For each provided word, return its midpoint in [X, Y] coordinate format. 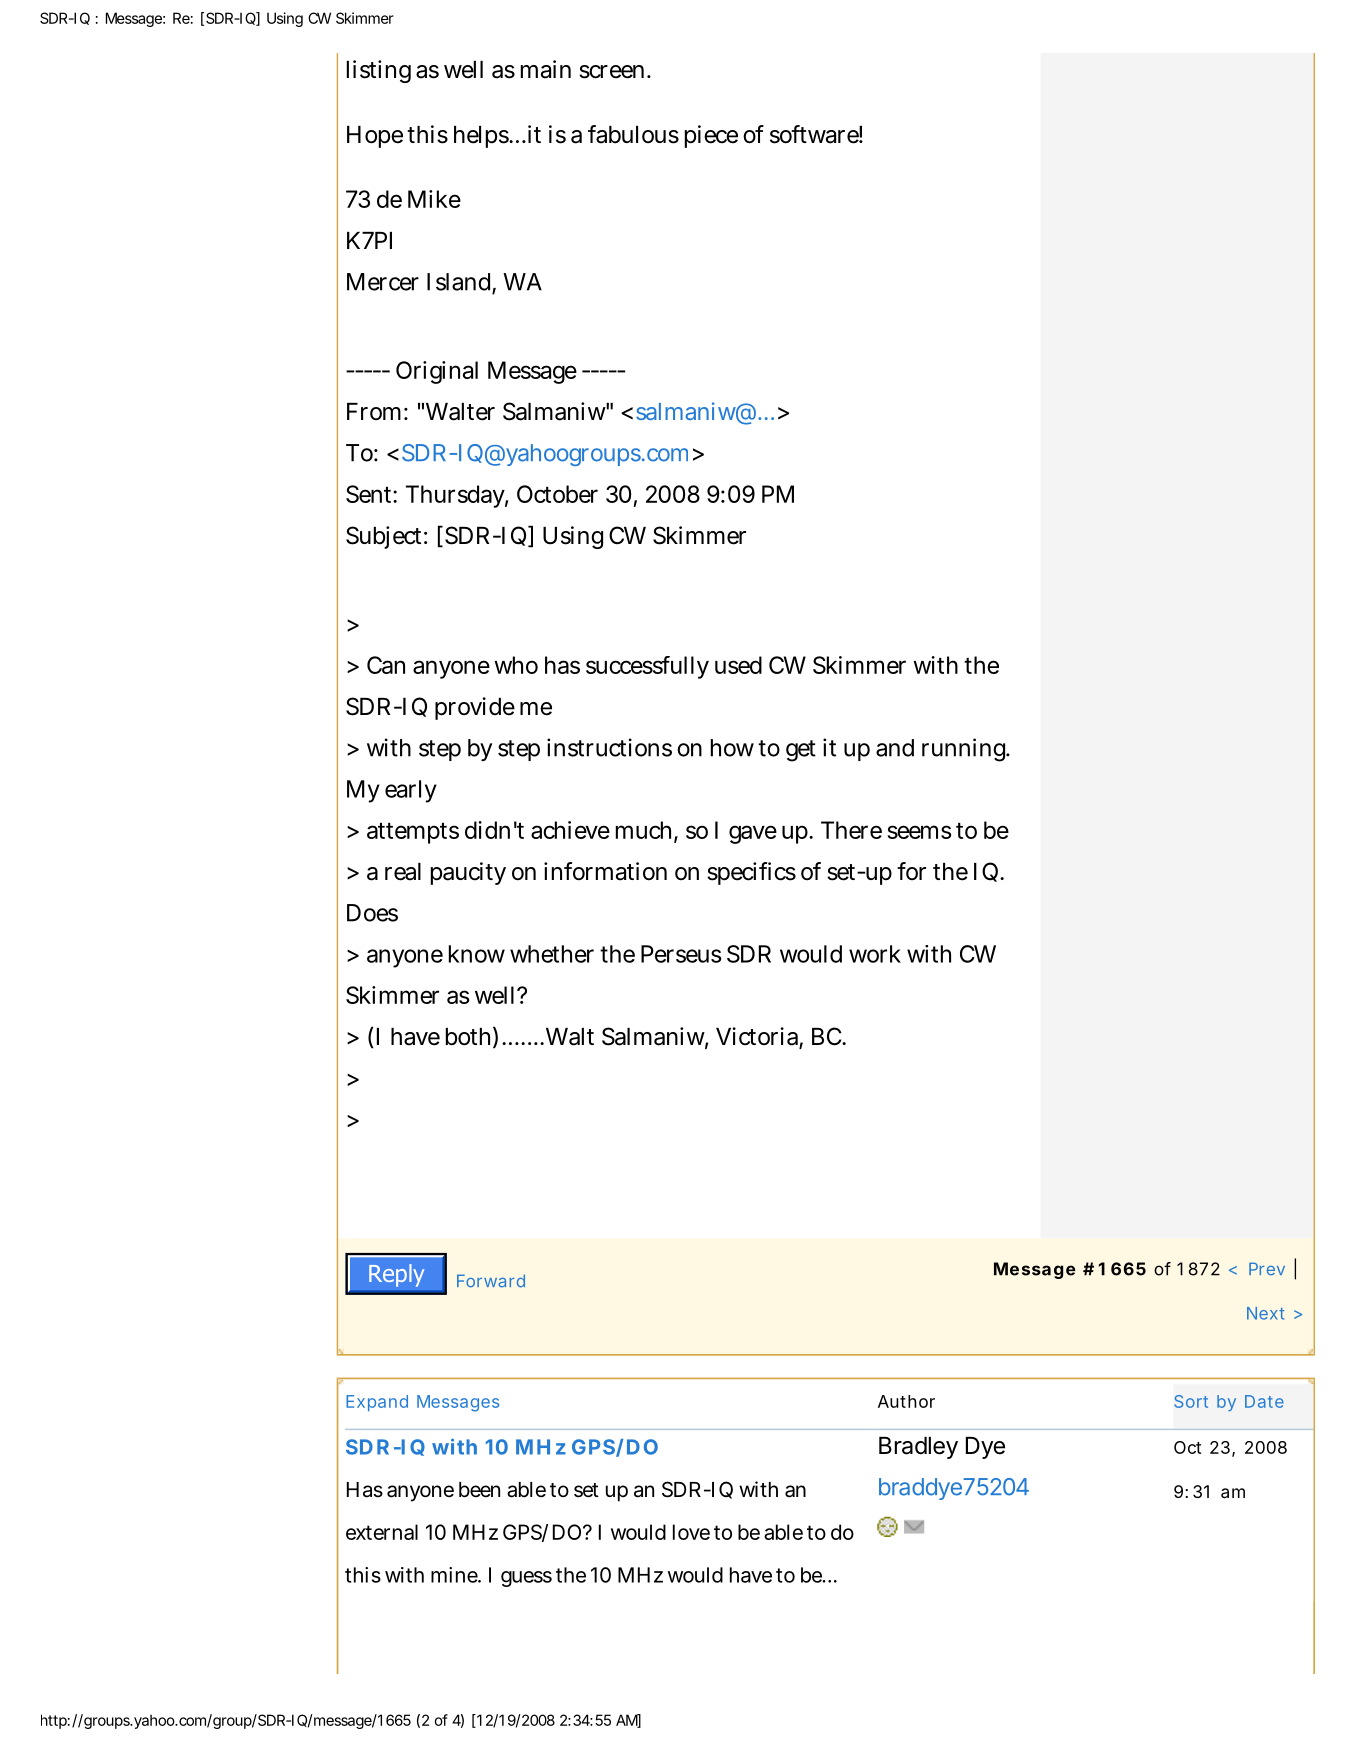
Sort [1191, 1401]
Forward [491, 1281]
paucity [468, 873]
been [479, 1490]
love [691, 1532]
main [546, 69]
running [965, 750]
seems [919, 832]
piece [711, 136]
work [875, 954]
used [738, 665]
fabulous [633, 134]
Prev [1267, 1268]
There [851, 830]
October [557, 494]
